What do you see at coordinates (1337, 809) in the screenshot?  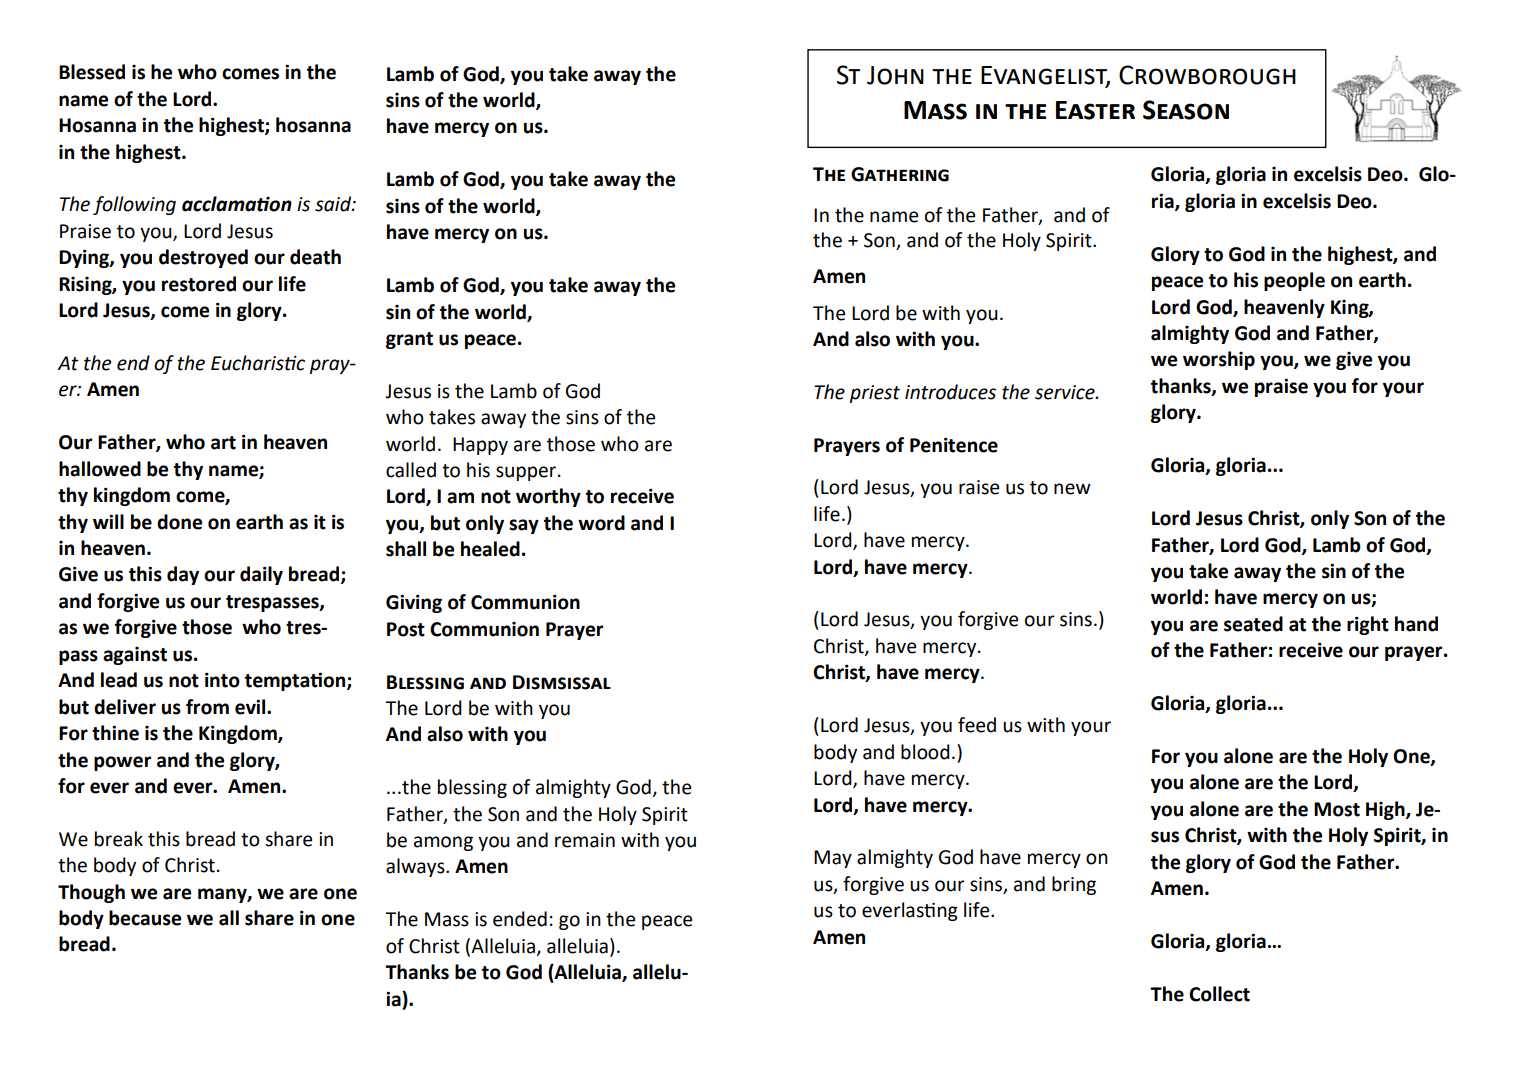 I see `Most` at bounding box center [1337, 809].
